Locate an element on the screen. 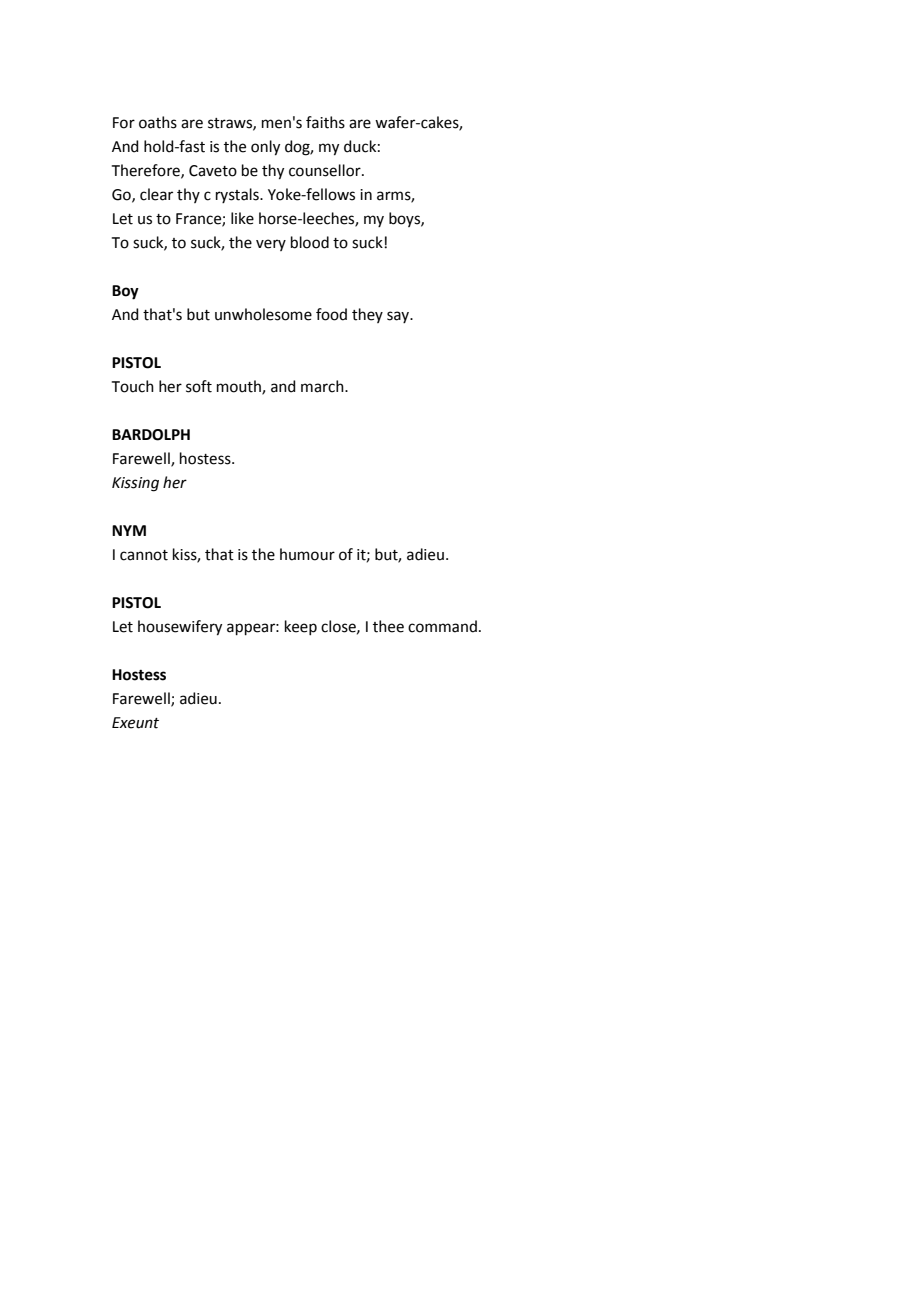  housewifery is located at coordinates (180, 628).
